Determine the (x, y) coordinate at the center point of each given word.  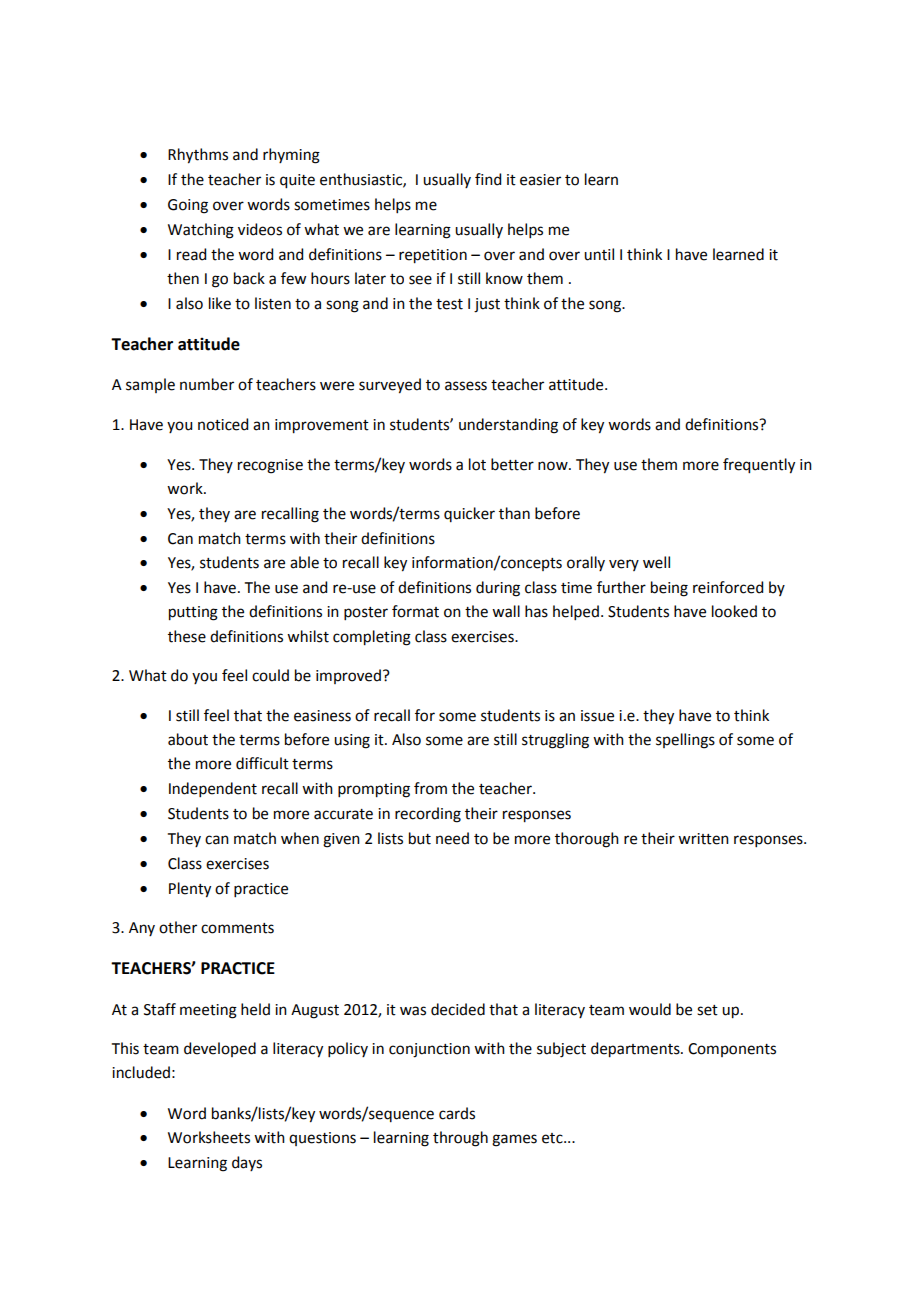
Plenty (190, 890)
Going (188, 206)
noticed (223, 424)
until (599, 254)
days (247, 1163)
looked (734, 611)
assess (466, 386)
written (703, 839)
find (488, 179)
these (187, 636)
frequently (759, 466)
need (452, 838)
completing (372, 638)
